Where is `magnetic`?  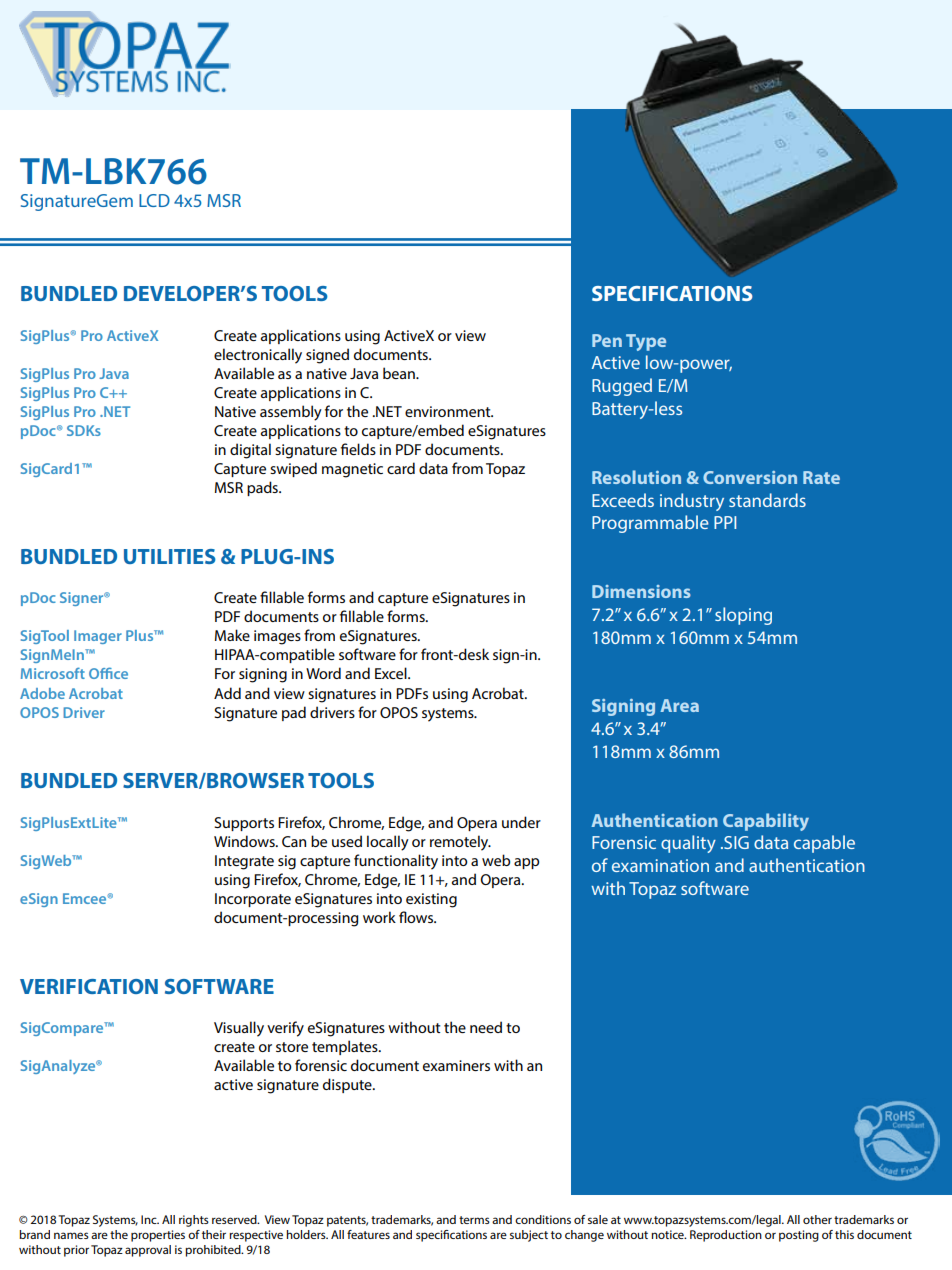
magnetic is located at coordinates (352, 470).
